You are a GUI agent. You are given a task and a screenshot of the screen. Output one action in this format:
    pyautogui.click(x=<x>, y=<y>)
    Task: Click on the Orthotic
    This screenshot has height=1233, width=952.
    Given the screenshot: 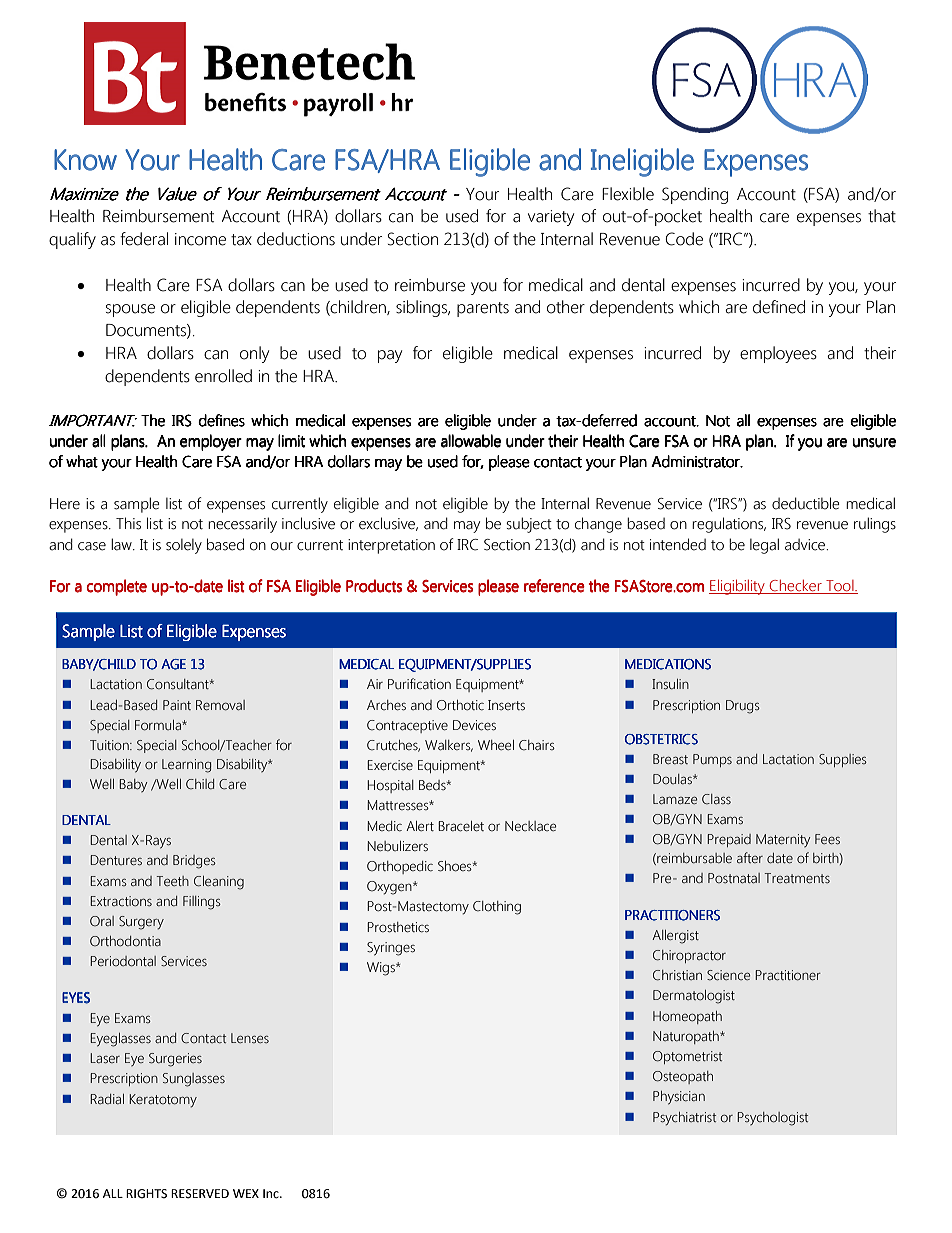 What is the action you would take?
    pyautogui.click(x=460, y=705)
